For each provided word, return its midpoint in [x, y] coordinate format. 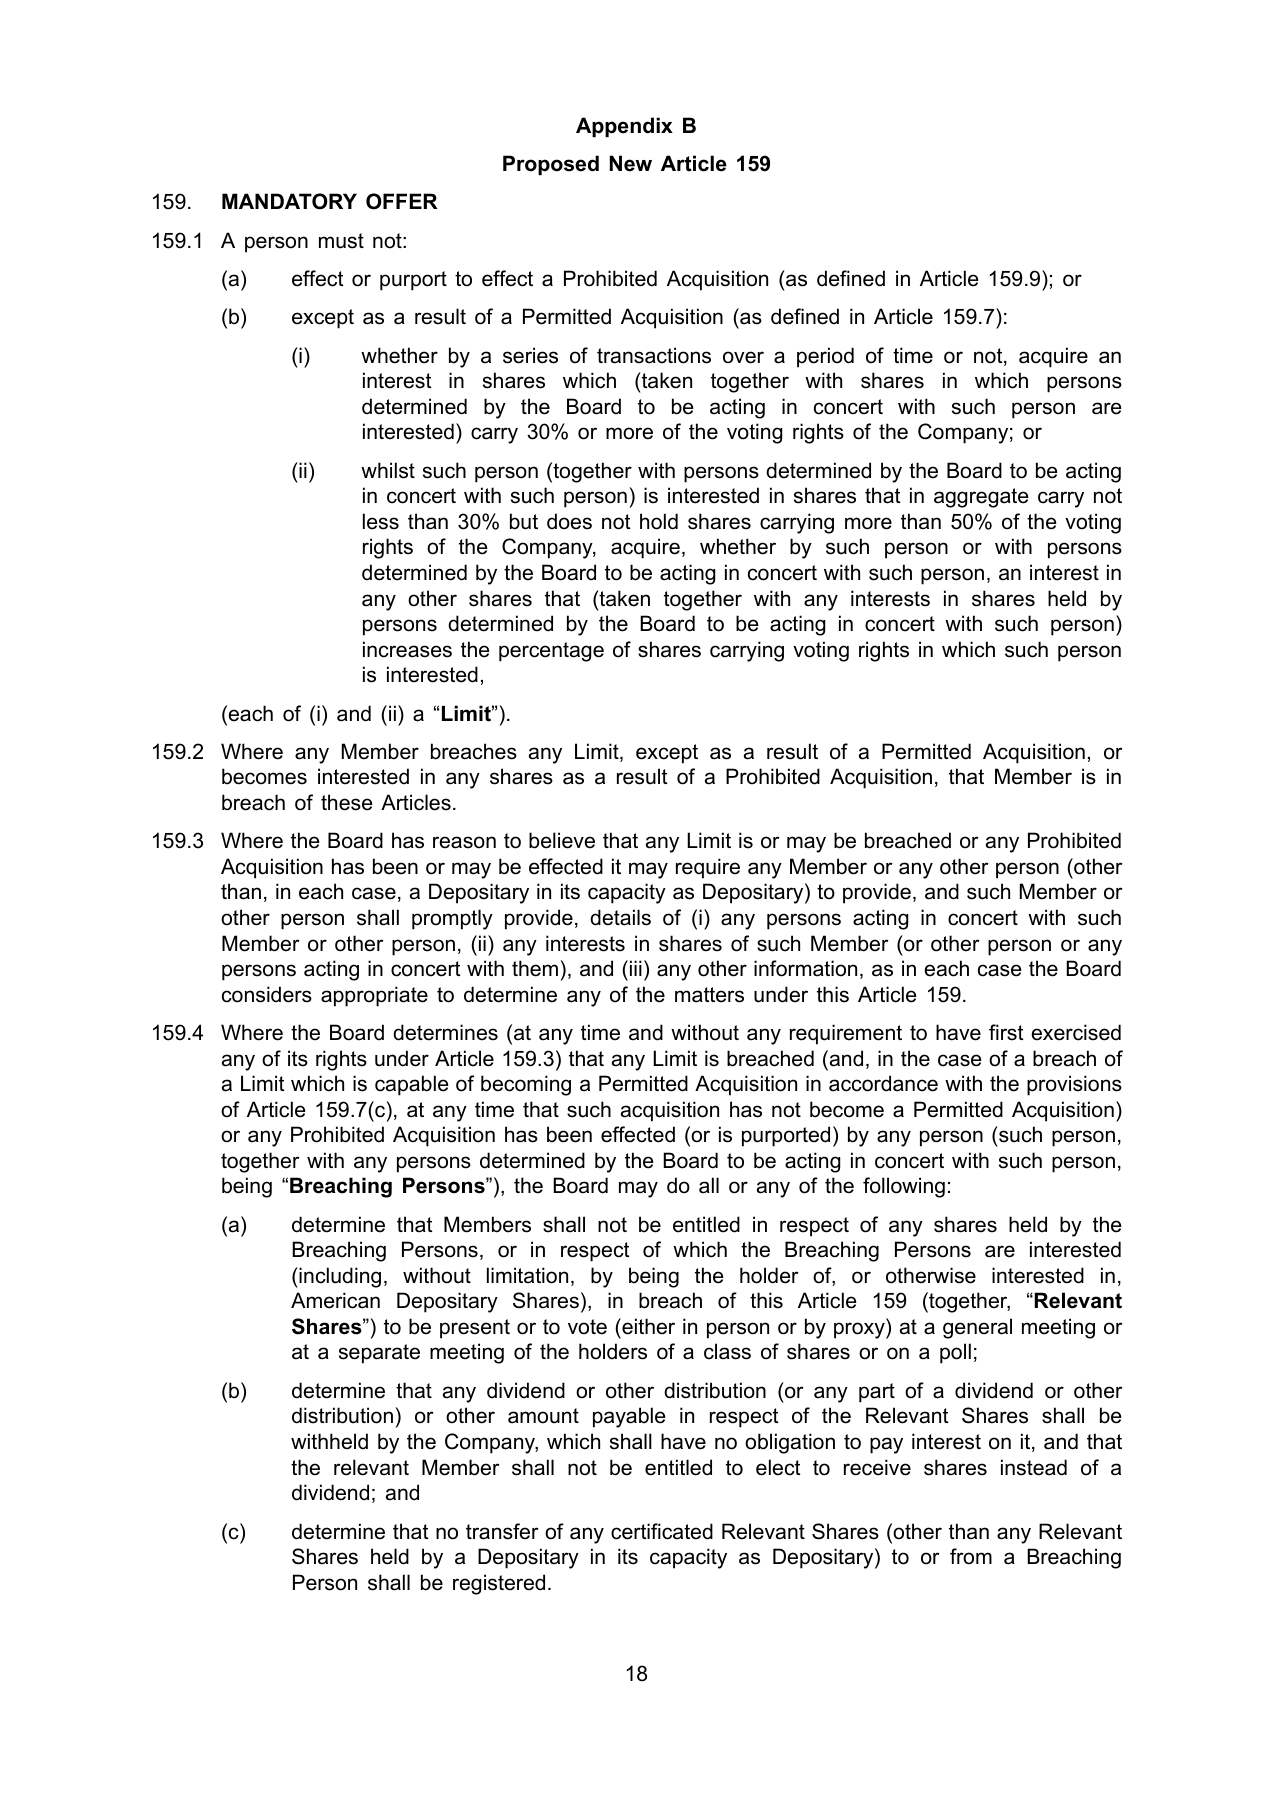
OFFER [402, 201]
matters [709, 995]
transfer [502, 1531]
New [631, 163]
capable [412, 1085]
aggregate [981, 498]
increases [407, 649]
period [825, 357]
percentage [551, 652]
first [1006, 1032]
